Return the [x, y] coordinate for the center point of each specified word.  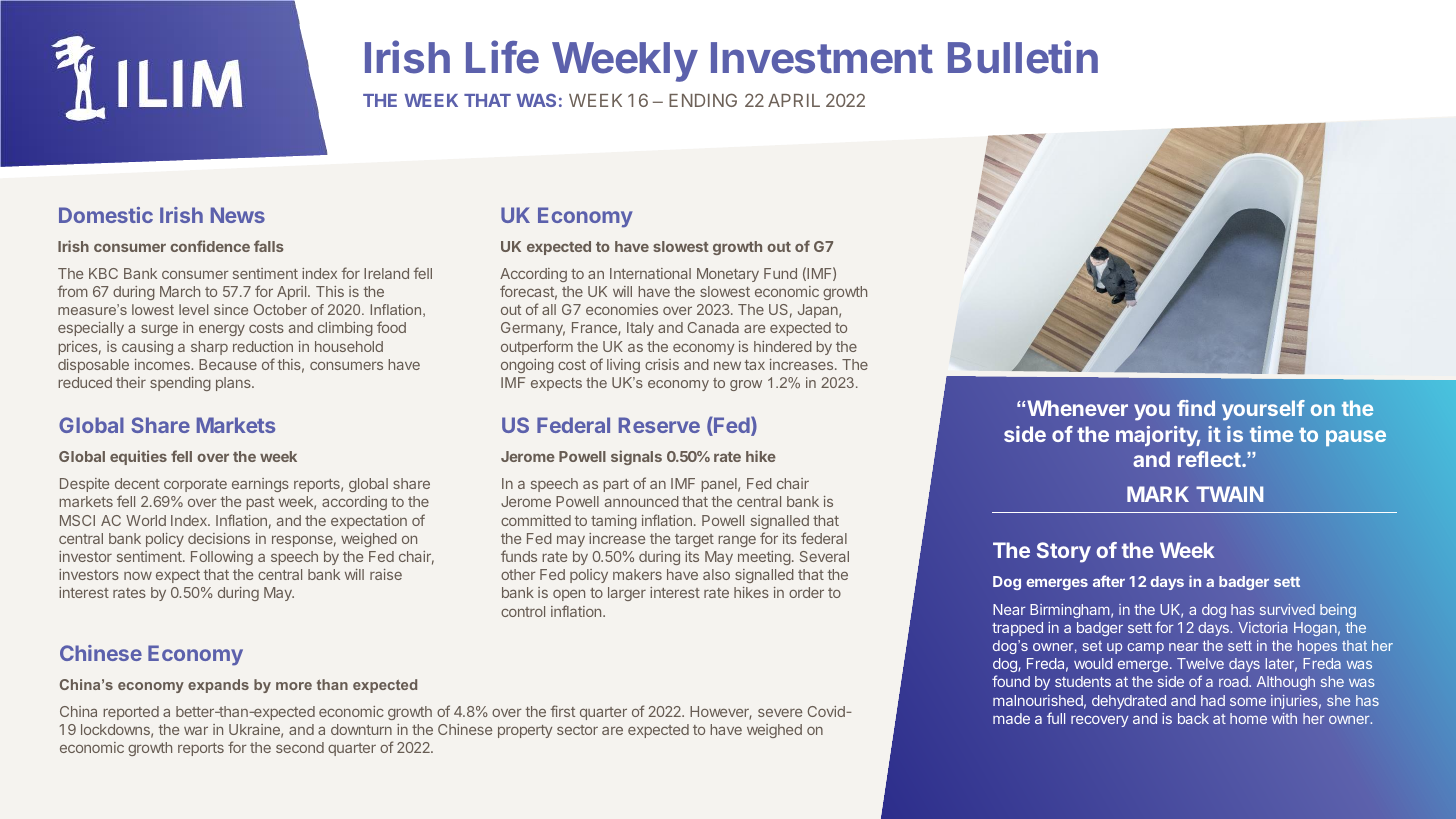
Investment [822, 58]
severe [780, 712]
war [196, 730]
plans [234, 384]
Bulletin [1023, 57]
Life [502, 57]
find [1196, 408]
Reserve [659, 425]
